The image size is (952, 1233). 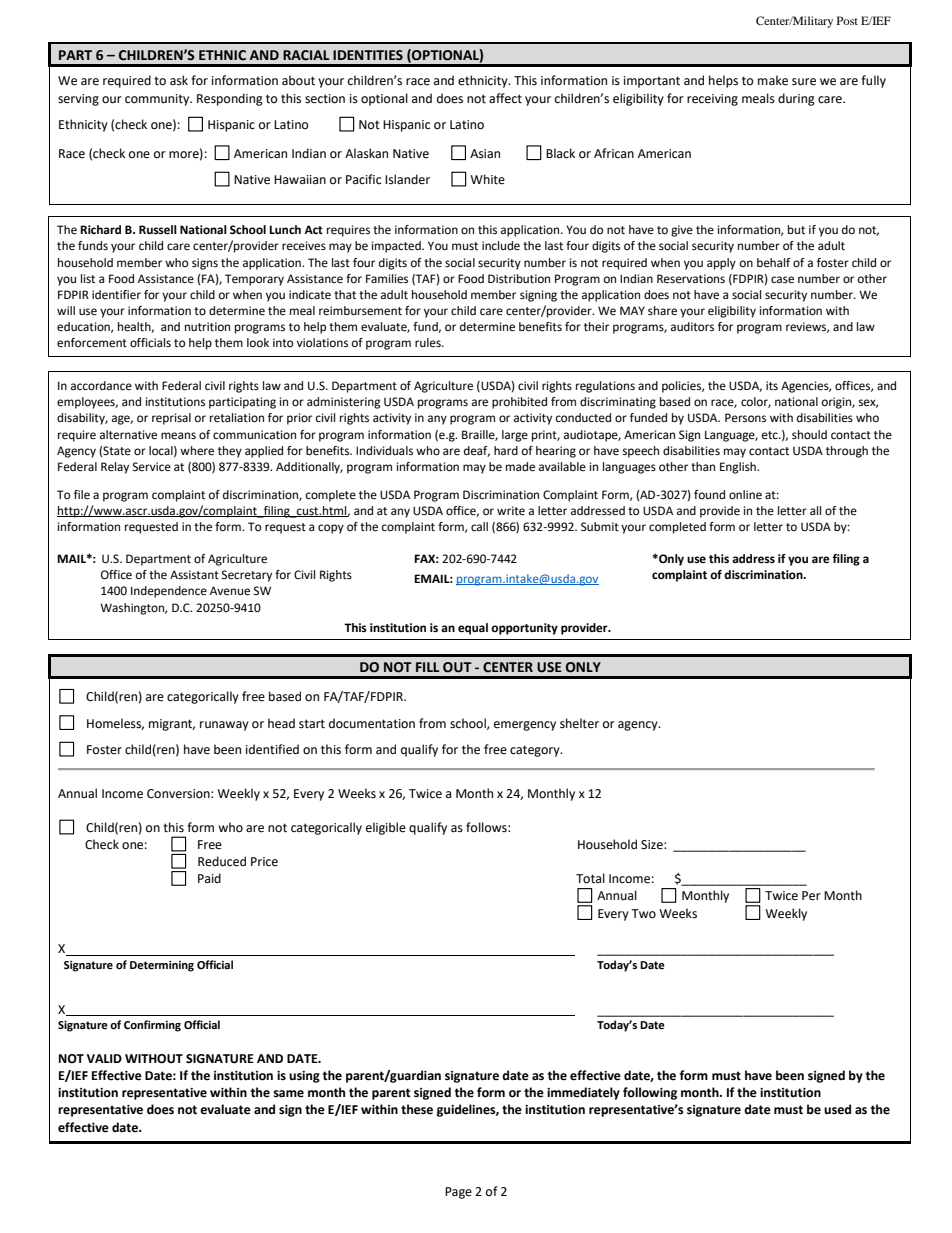 What do you see at coordinates (158, 100) in the screenshot?
I see `community` at bounding box center [158, 100].
